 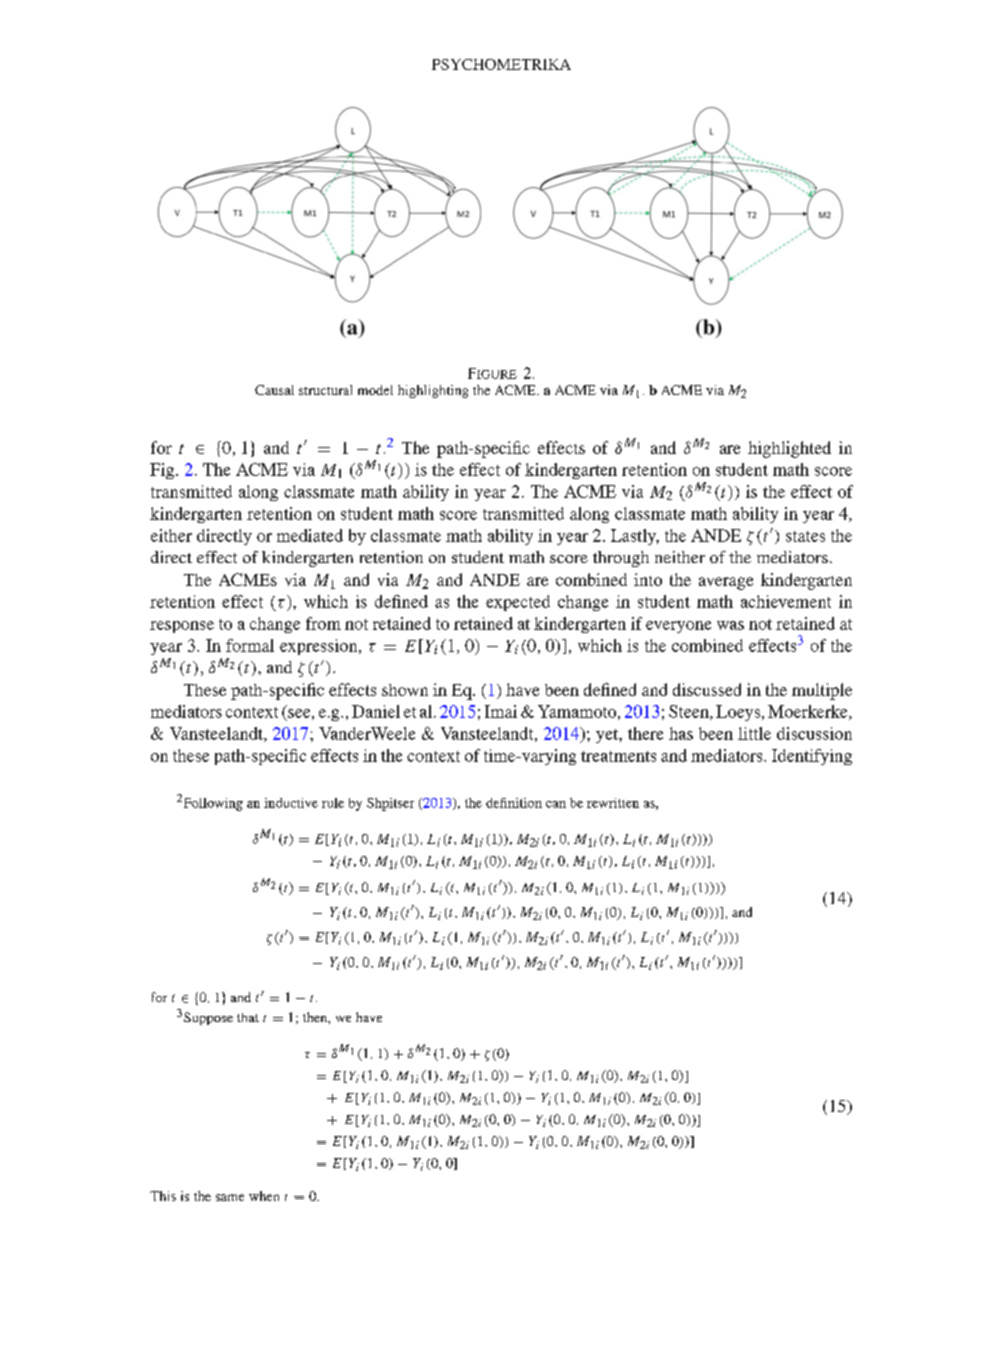 I want to click on same, so click(x=230, y=1197).
